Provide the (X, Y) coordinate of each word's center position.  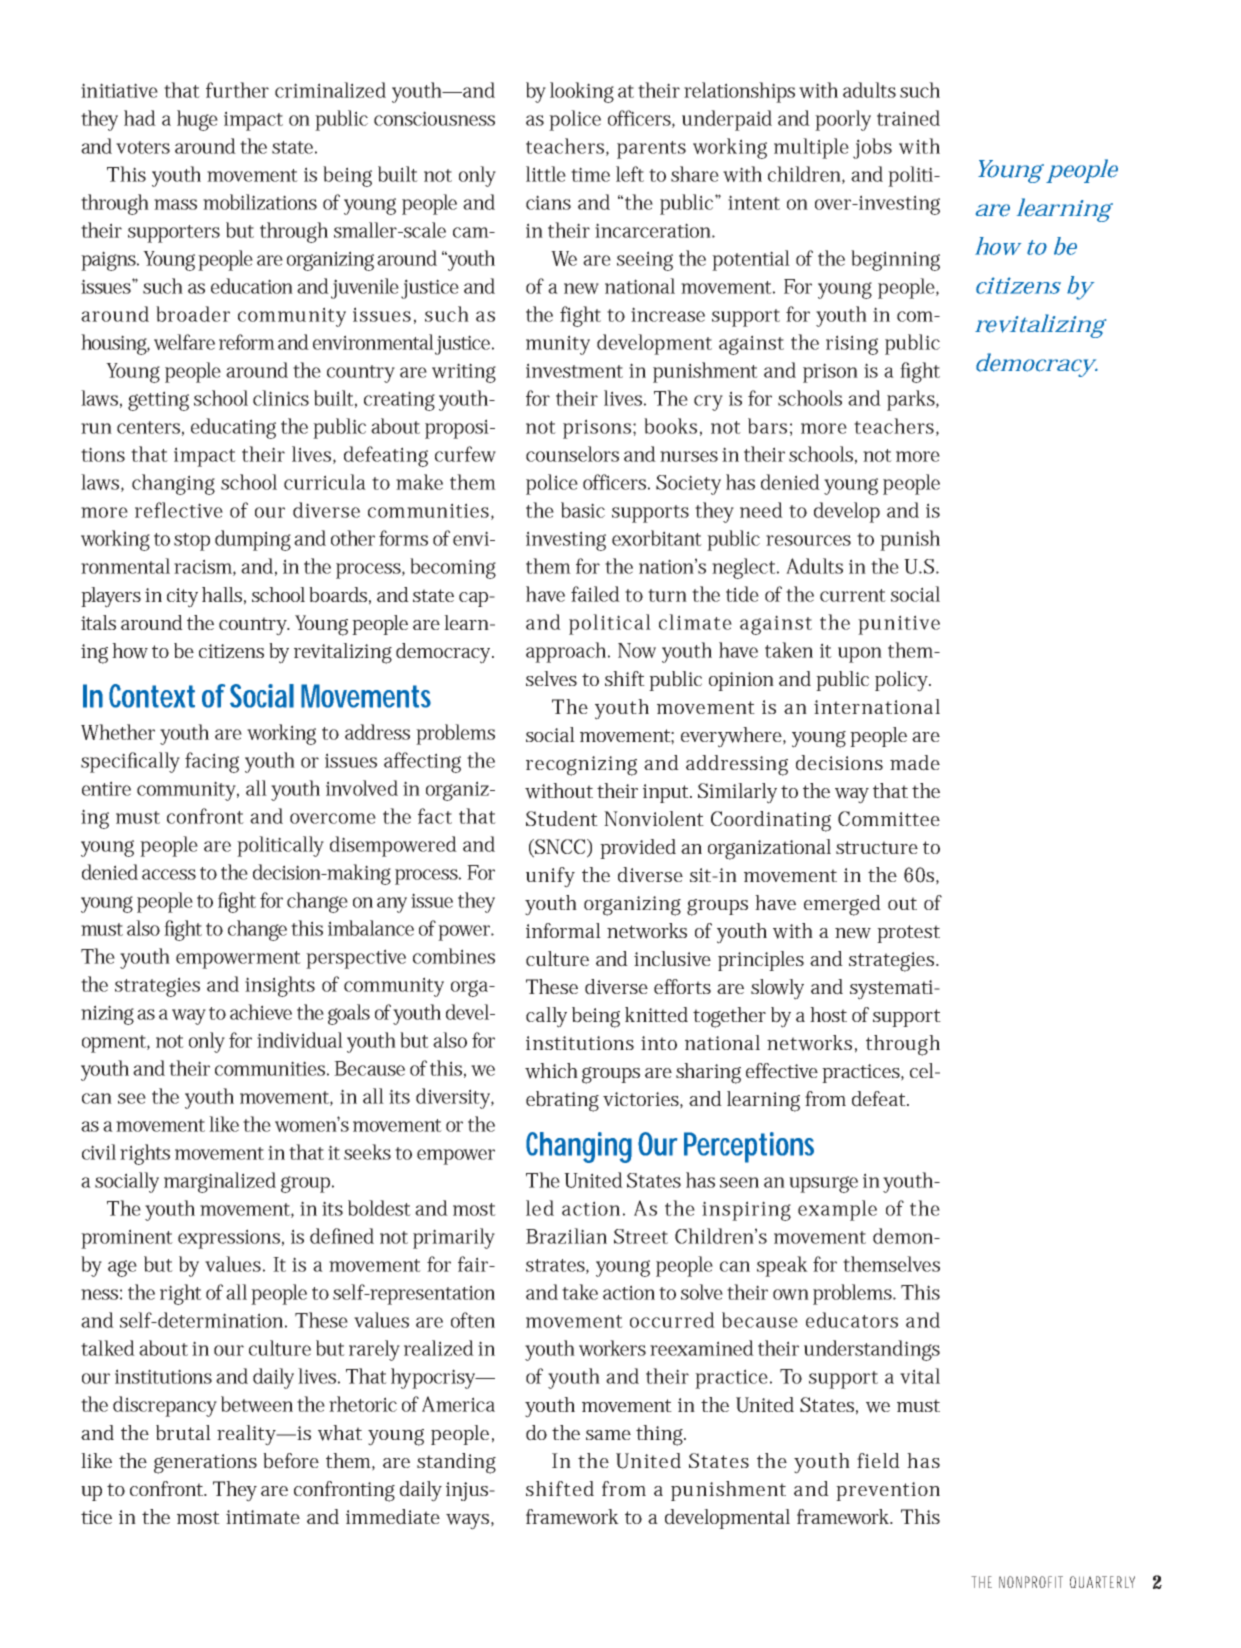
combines (454, 956)
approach (568, 652)
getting (158, 401)
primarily (454, 1238)
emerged (842, 905)
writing (464, 373)
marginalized (220, 1182)
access (169, 874)
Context (152, 696)
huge (197, 120)
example (837, 1210)
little (546, 174)
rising (852, 345)
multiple (811, 148)
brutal (183, 1433)
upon (860, 655)
